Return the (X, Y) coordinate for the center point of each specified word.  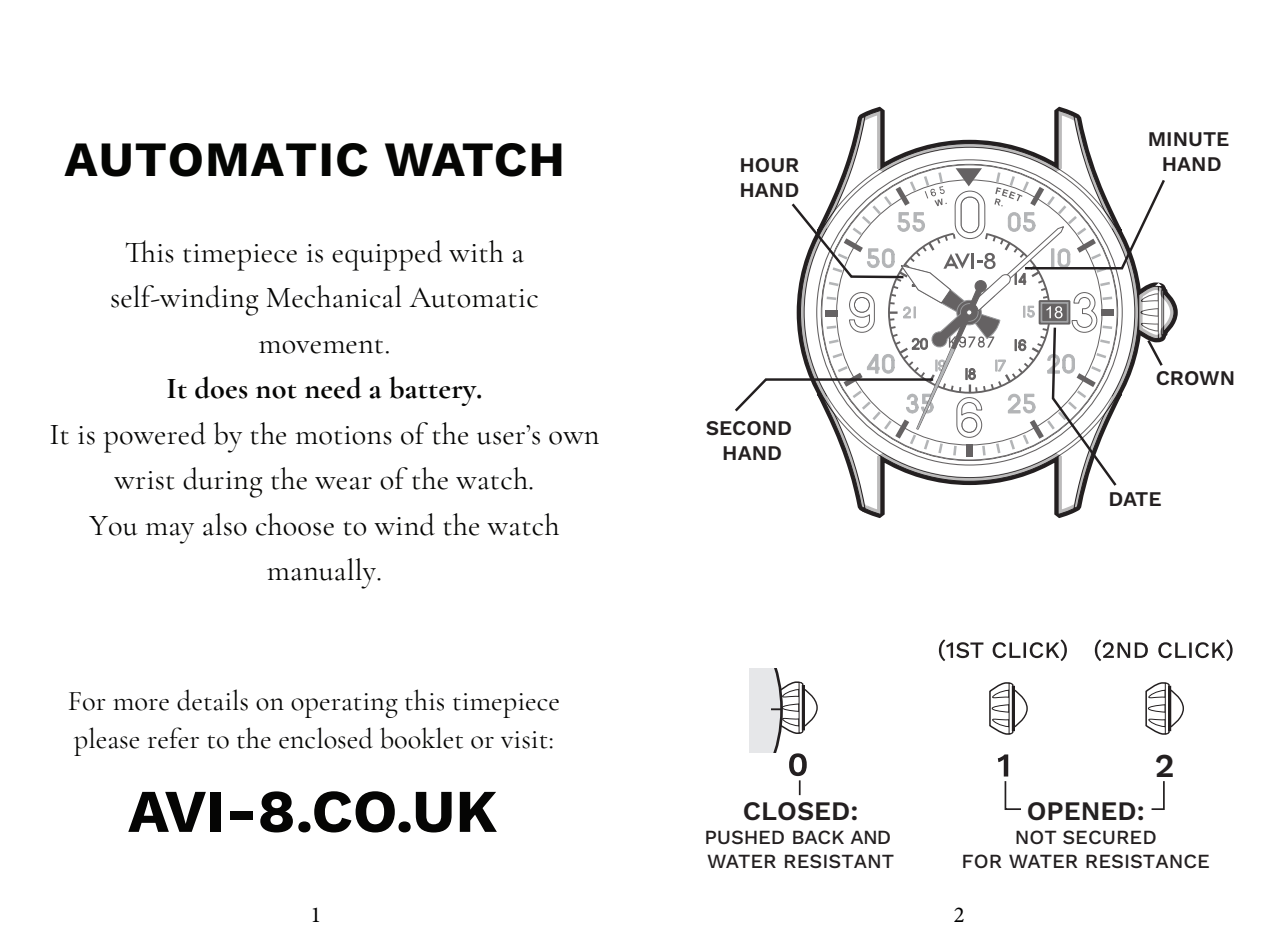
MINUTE (1189, 139)
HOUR (770, 165)
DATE (1135, 499)
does (221, 387)
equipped (387, 255)
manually (322, 573)
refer (173, 738)
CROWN (1195, 378)
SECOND (748, 428)
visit (524, 740)
